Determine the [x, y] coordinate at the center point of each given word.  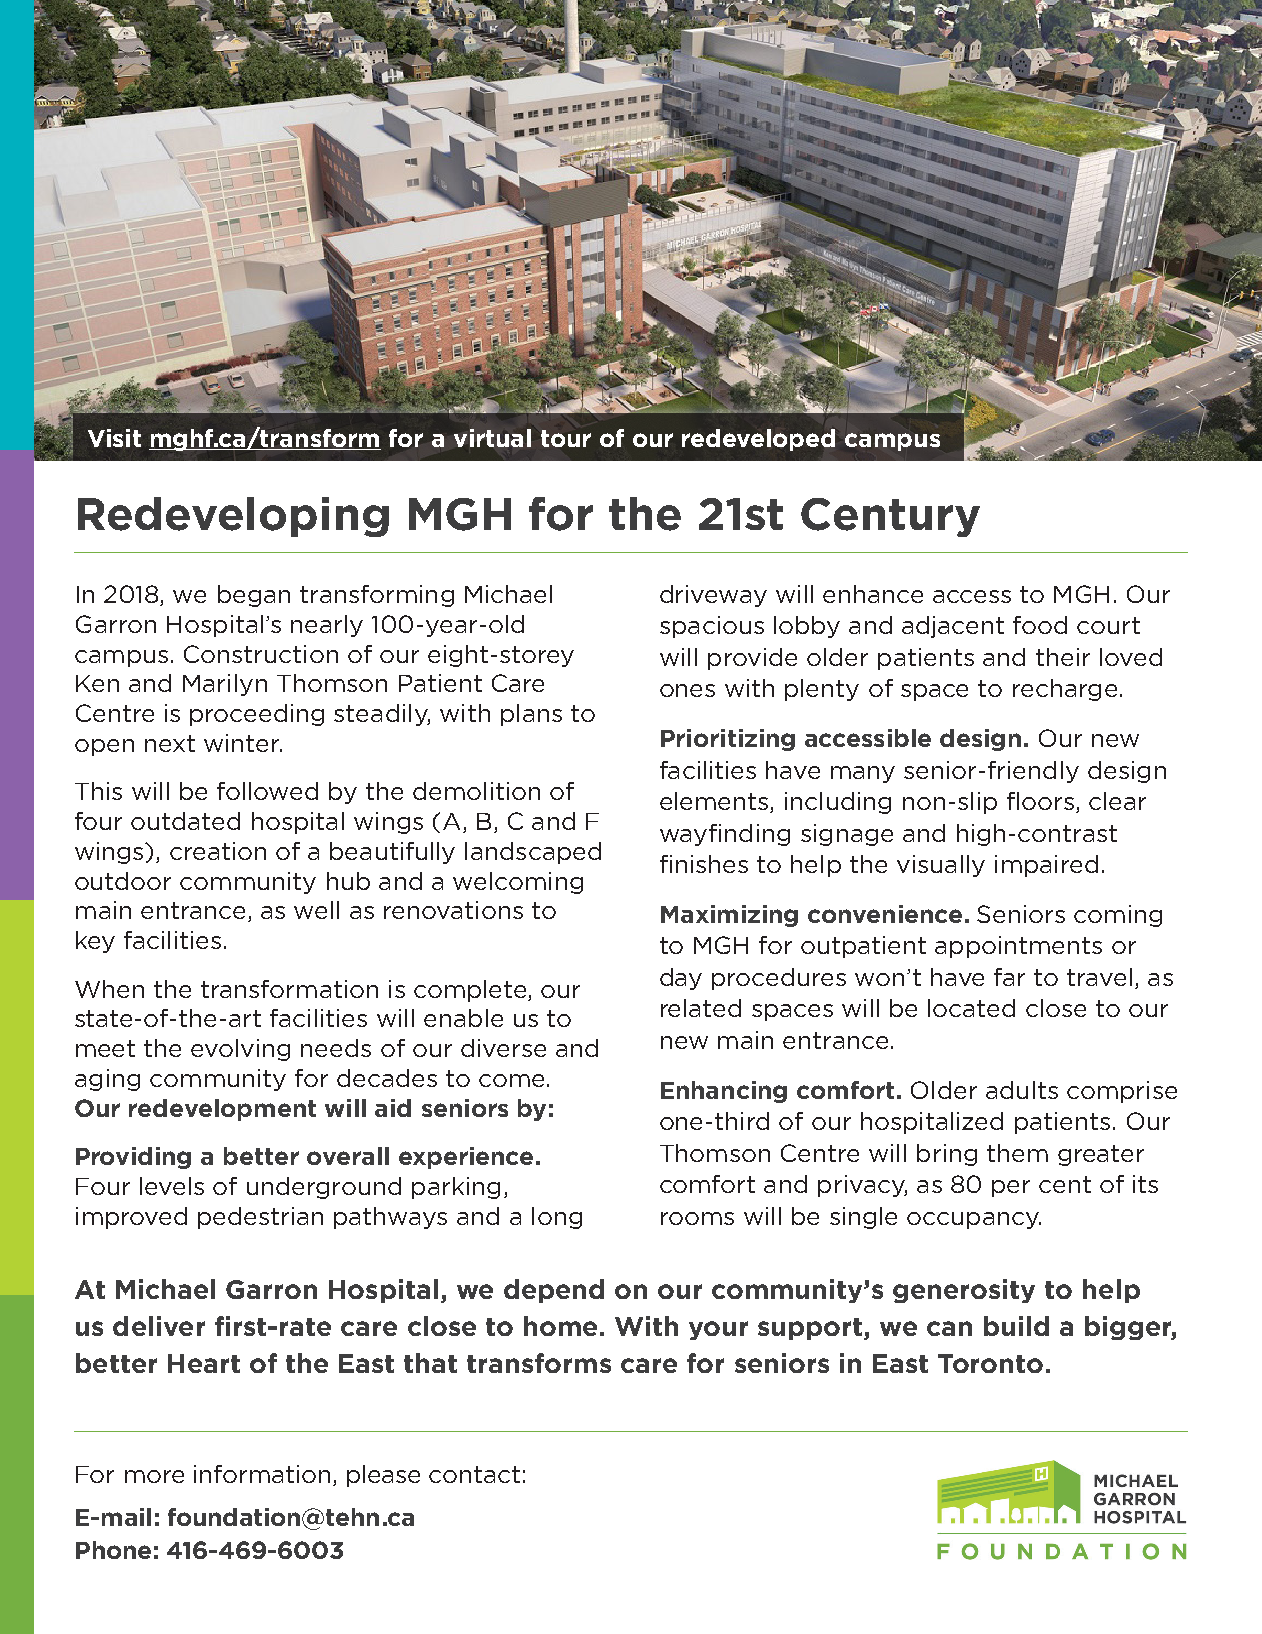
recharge [1065, 690]
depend [554, 1291]
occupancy [974, 1220]
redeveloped [758, 440]
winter [243, 743]
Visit [114, 438]
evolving [240, 1050]
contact [474, 1474]
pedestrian [260, 1218]
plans [531, 715]
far [1009, 977]
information [262, 1474]
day [681, 979]
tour [566, 438]
